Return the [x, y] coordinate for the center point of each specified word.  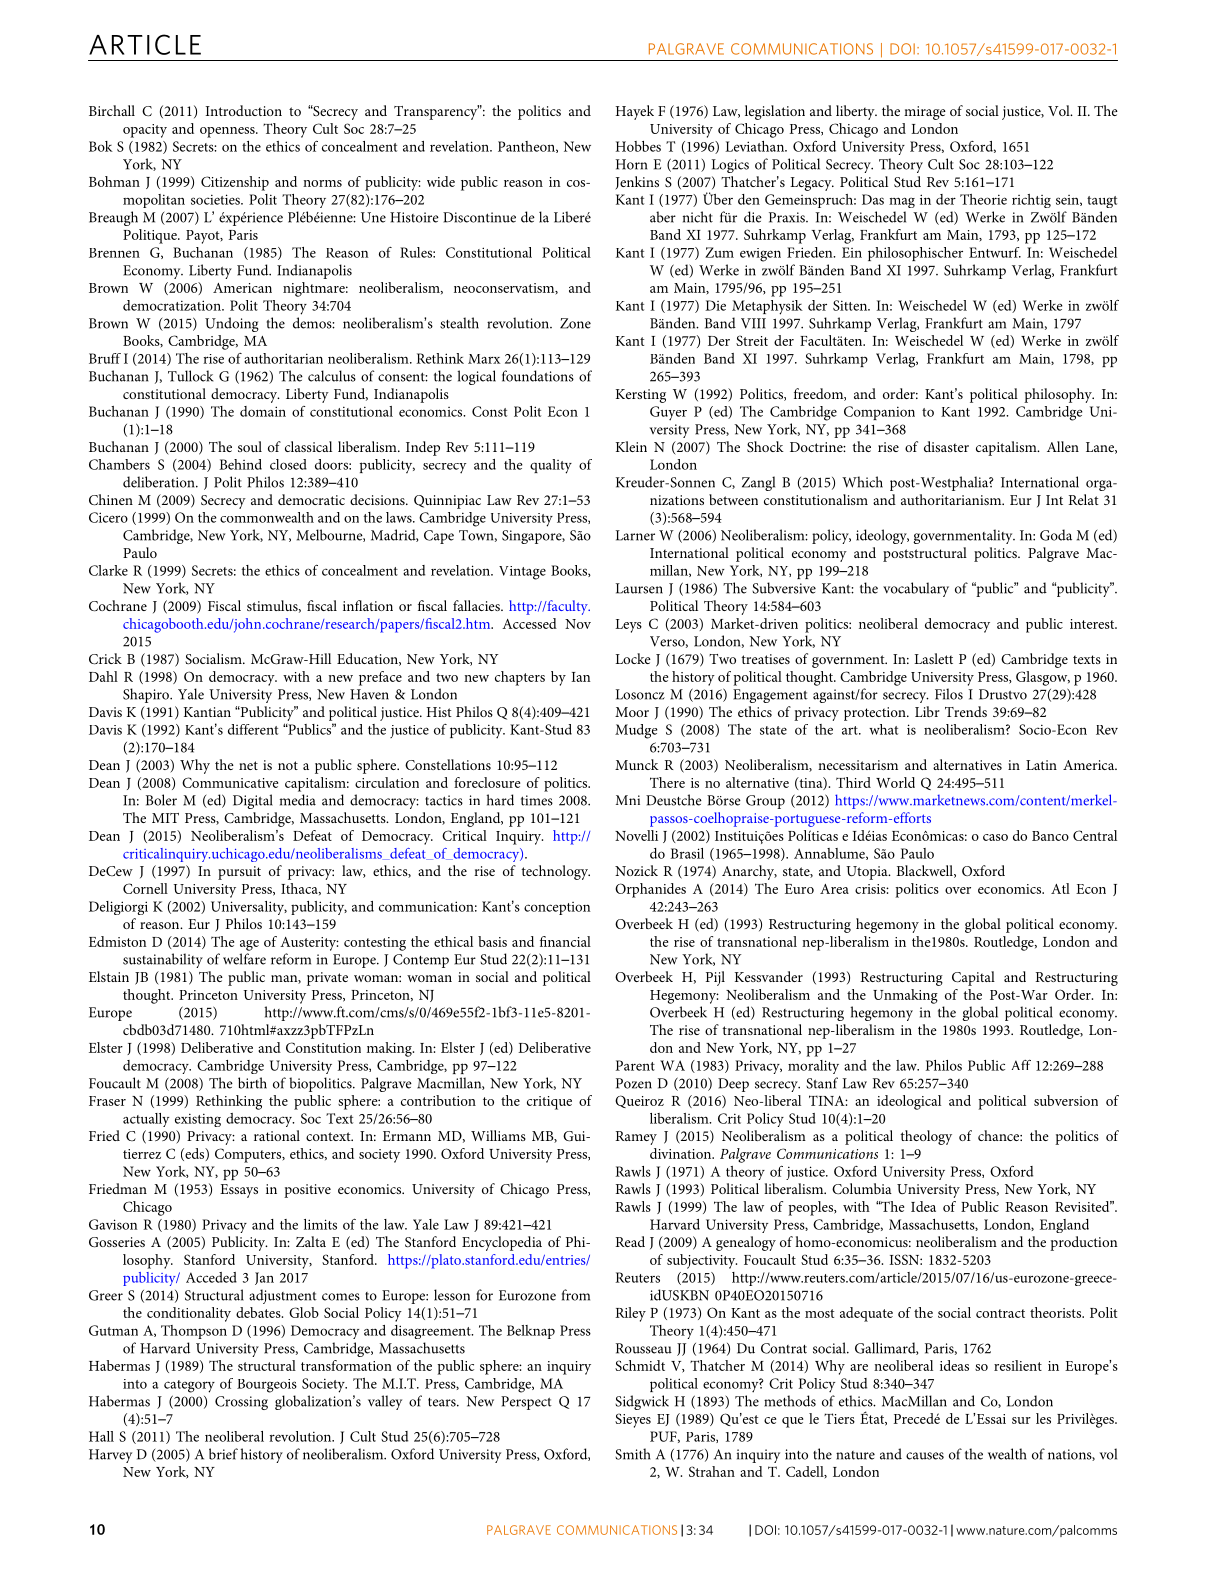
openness [228, 132]
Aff [1021, 1065]
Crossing [241, 1403]
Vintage [522, 573]
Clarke [108, 570]
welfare [244, 959]
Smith [632, 1454]
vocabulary [916, 589]
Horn [631, 164]
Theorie [983, 199]
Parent [635, 1065]
